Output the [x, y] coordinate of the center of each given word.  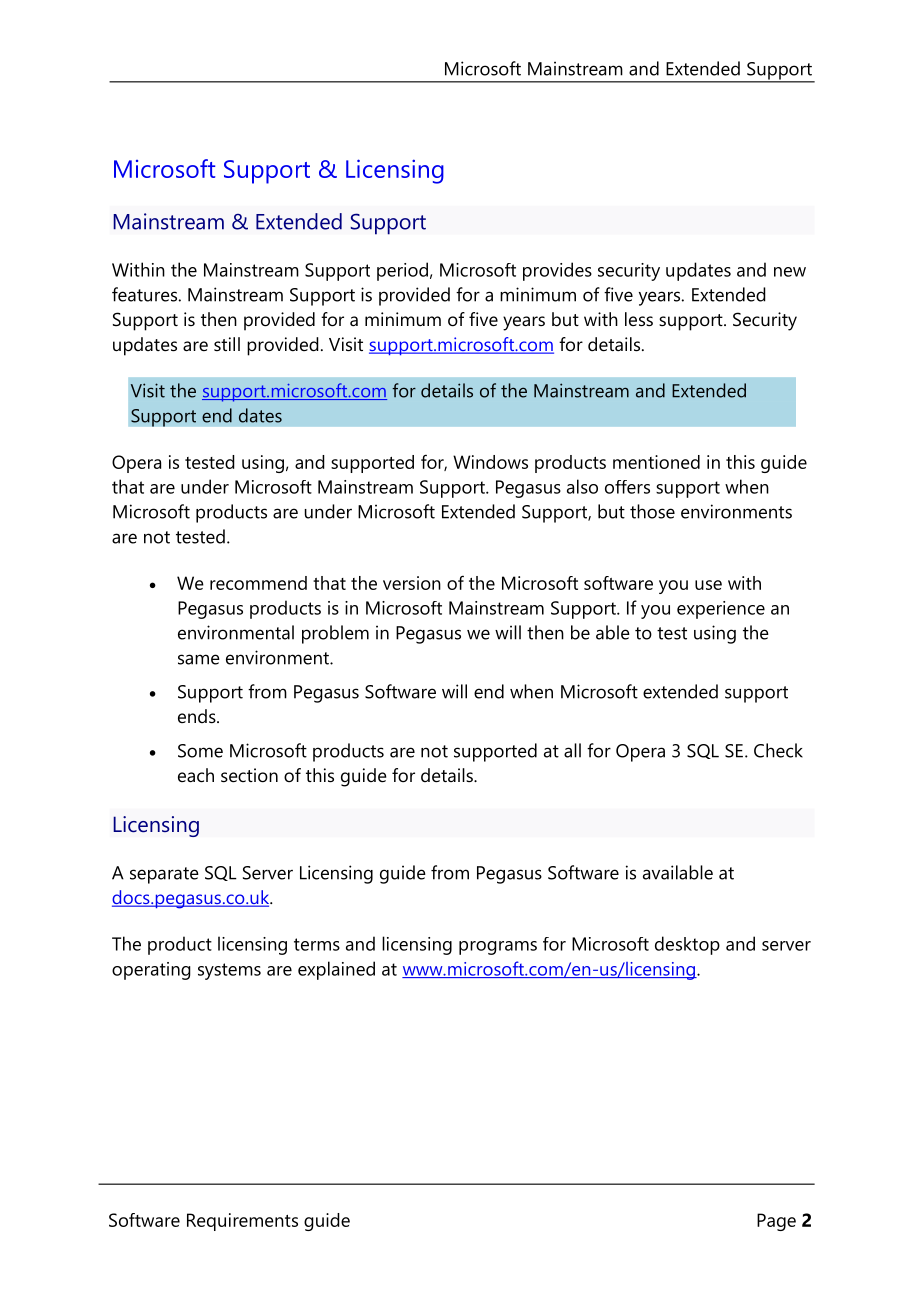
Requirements [242, 1222]
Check [778, 750]
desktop [687, 945]
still [227, 344]
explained [336, 970]
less [639, 319]
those [652, 511]
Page [776, 1222]
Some [200, 751]
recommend [258, 583]
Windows [490, 462]
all [572, 750]
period [402, 271]
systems [229, 971]
